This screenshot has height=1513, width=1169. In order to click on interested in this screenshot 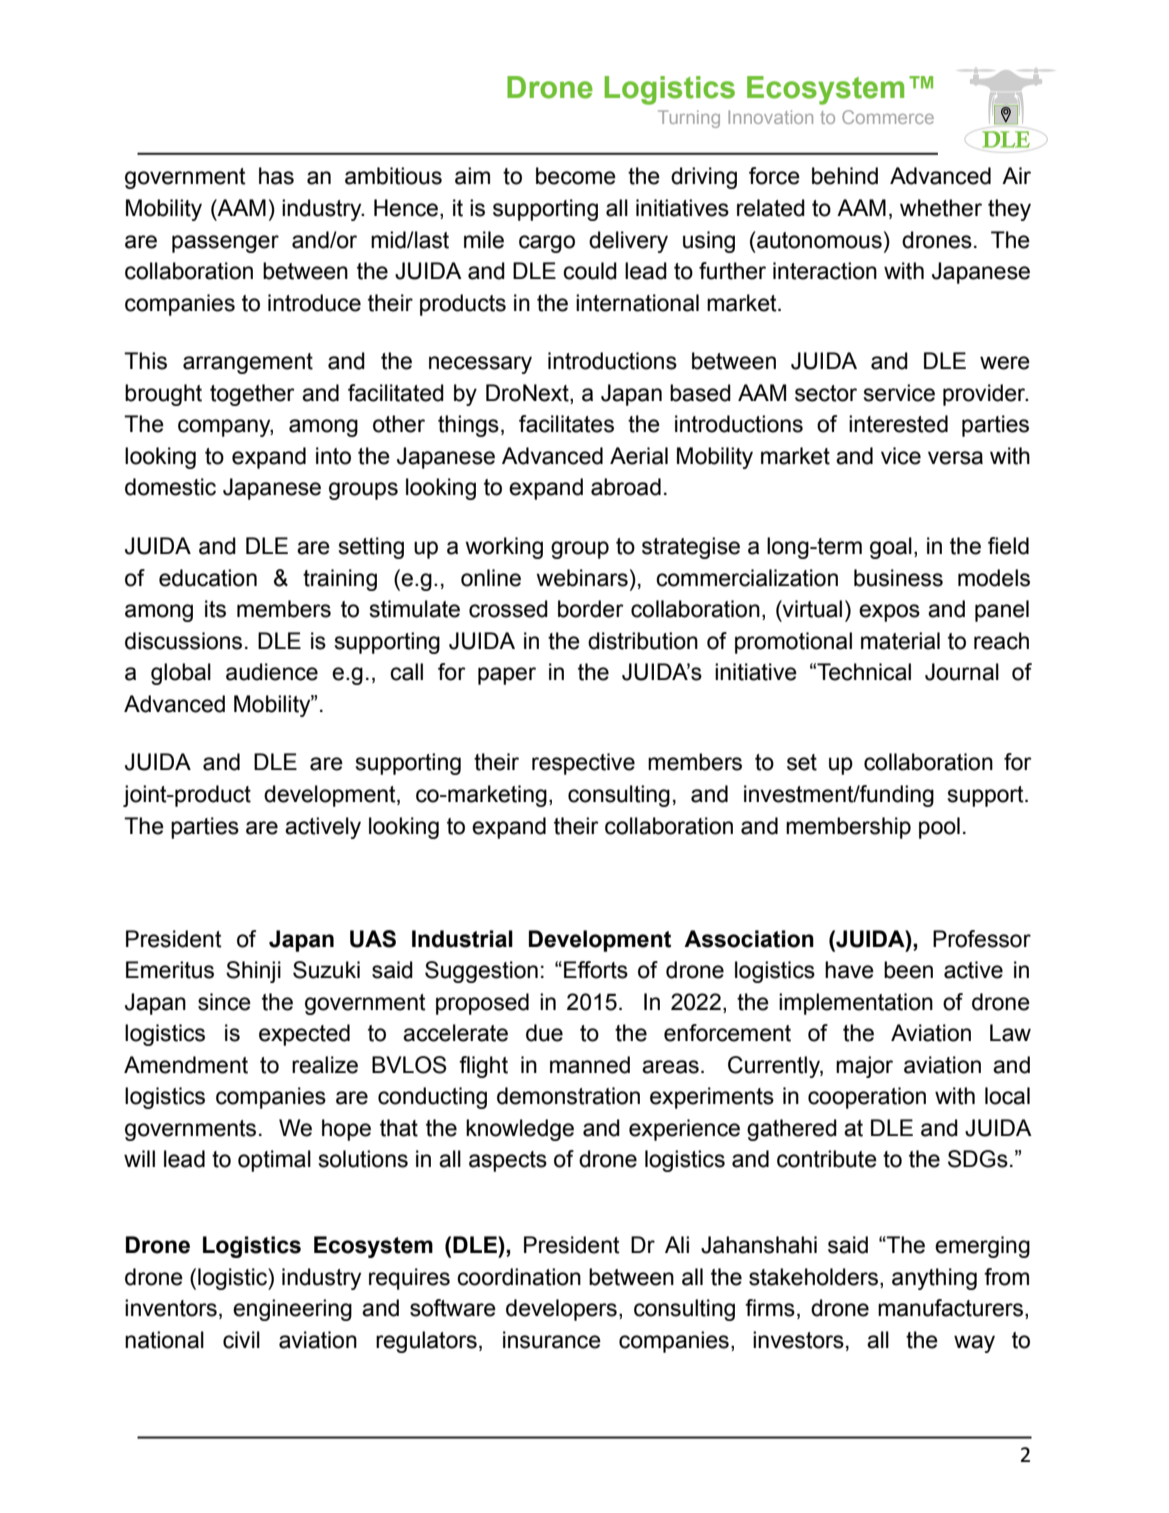, I will do `click(898, 424)`.
